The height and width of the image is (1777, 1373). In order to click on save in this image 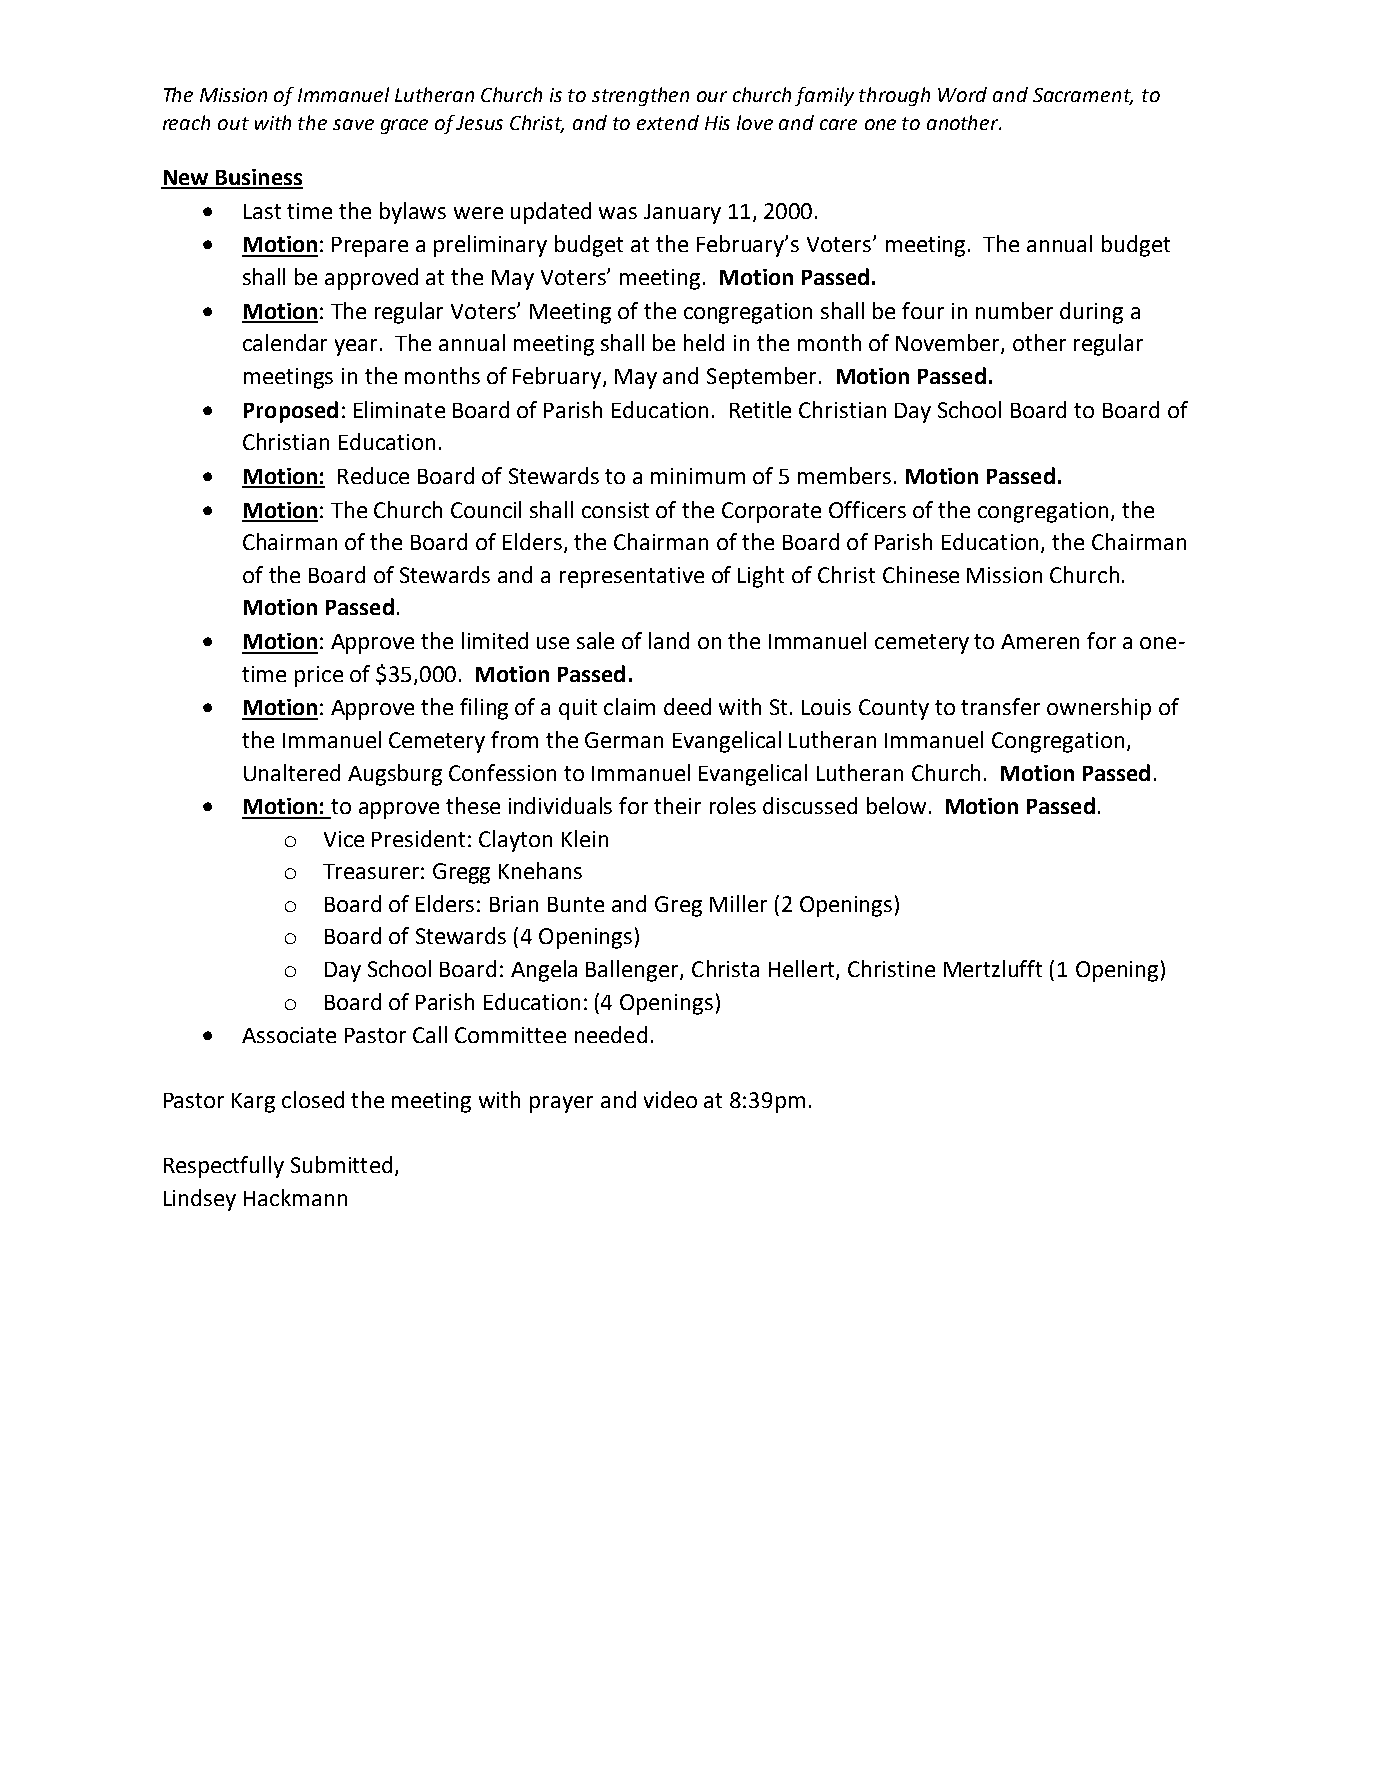, I will do `click(353, 124)`.
